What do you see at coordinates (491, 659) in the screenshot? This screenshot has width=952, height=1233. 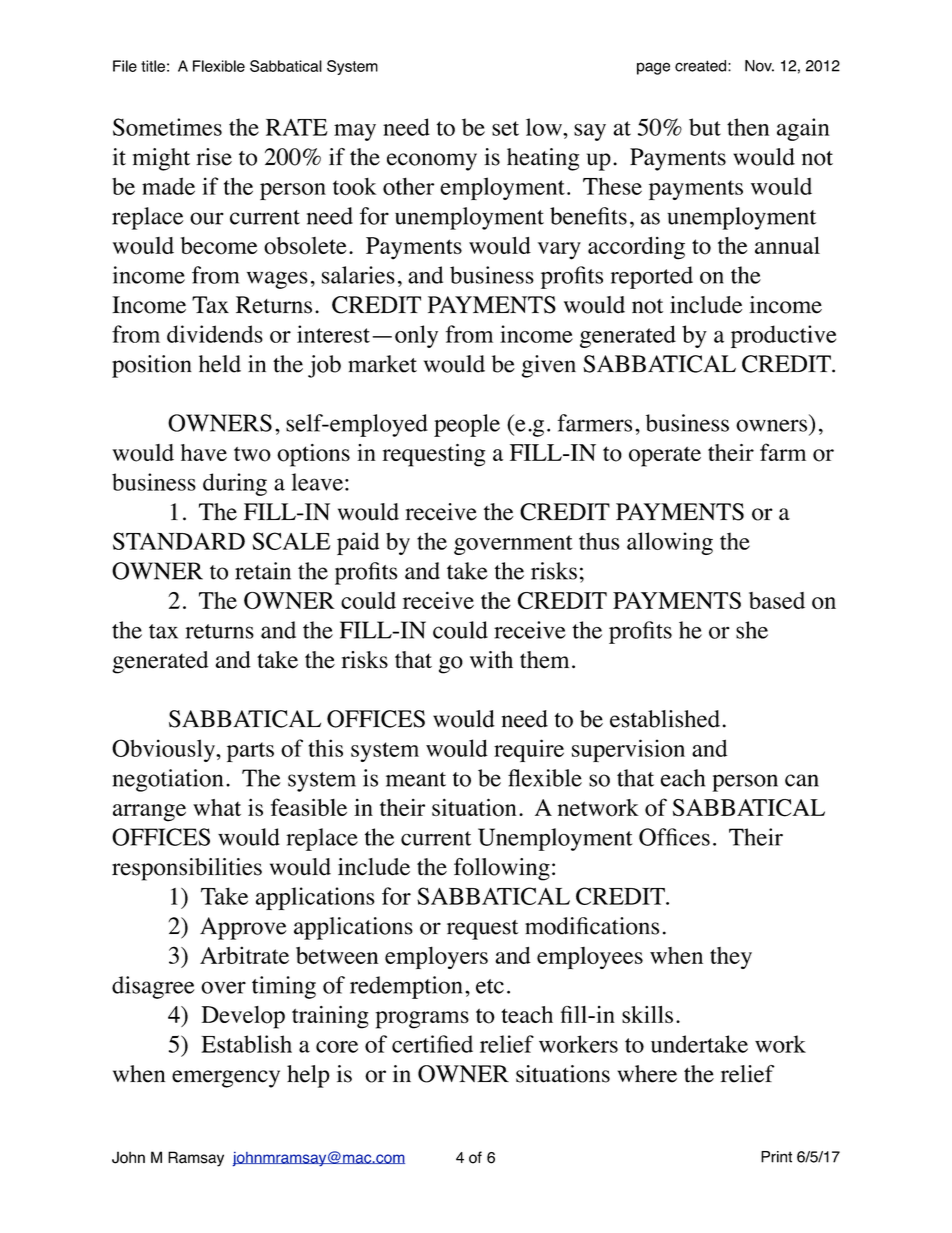 I see `with` at bounding box center [491, 659].
